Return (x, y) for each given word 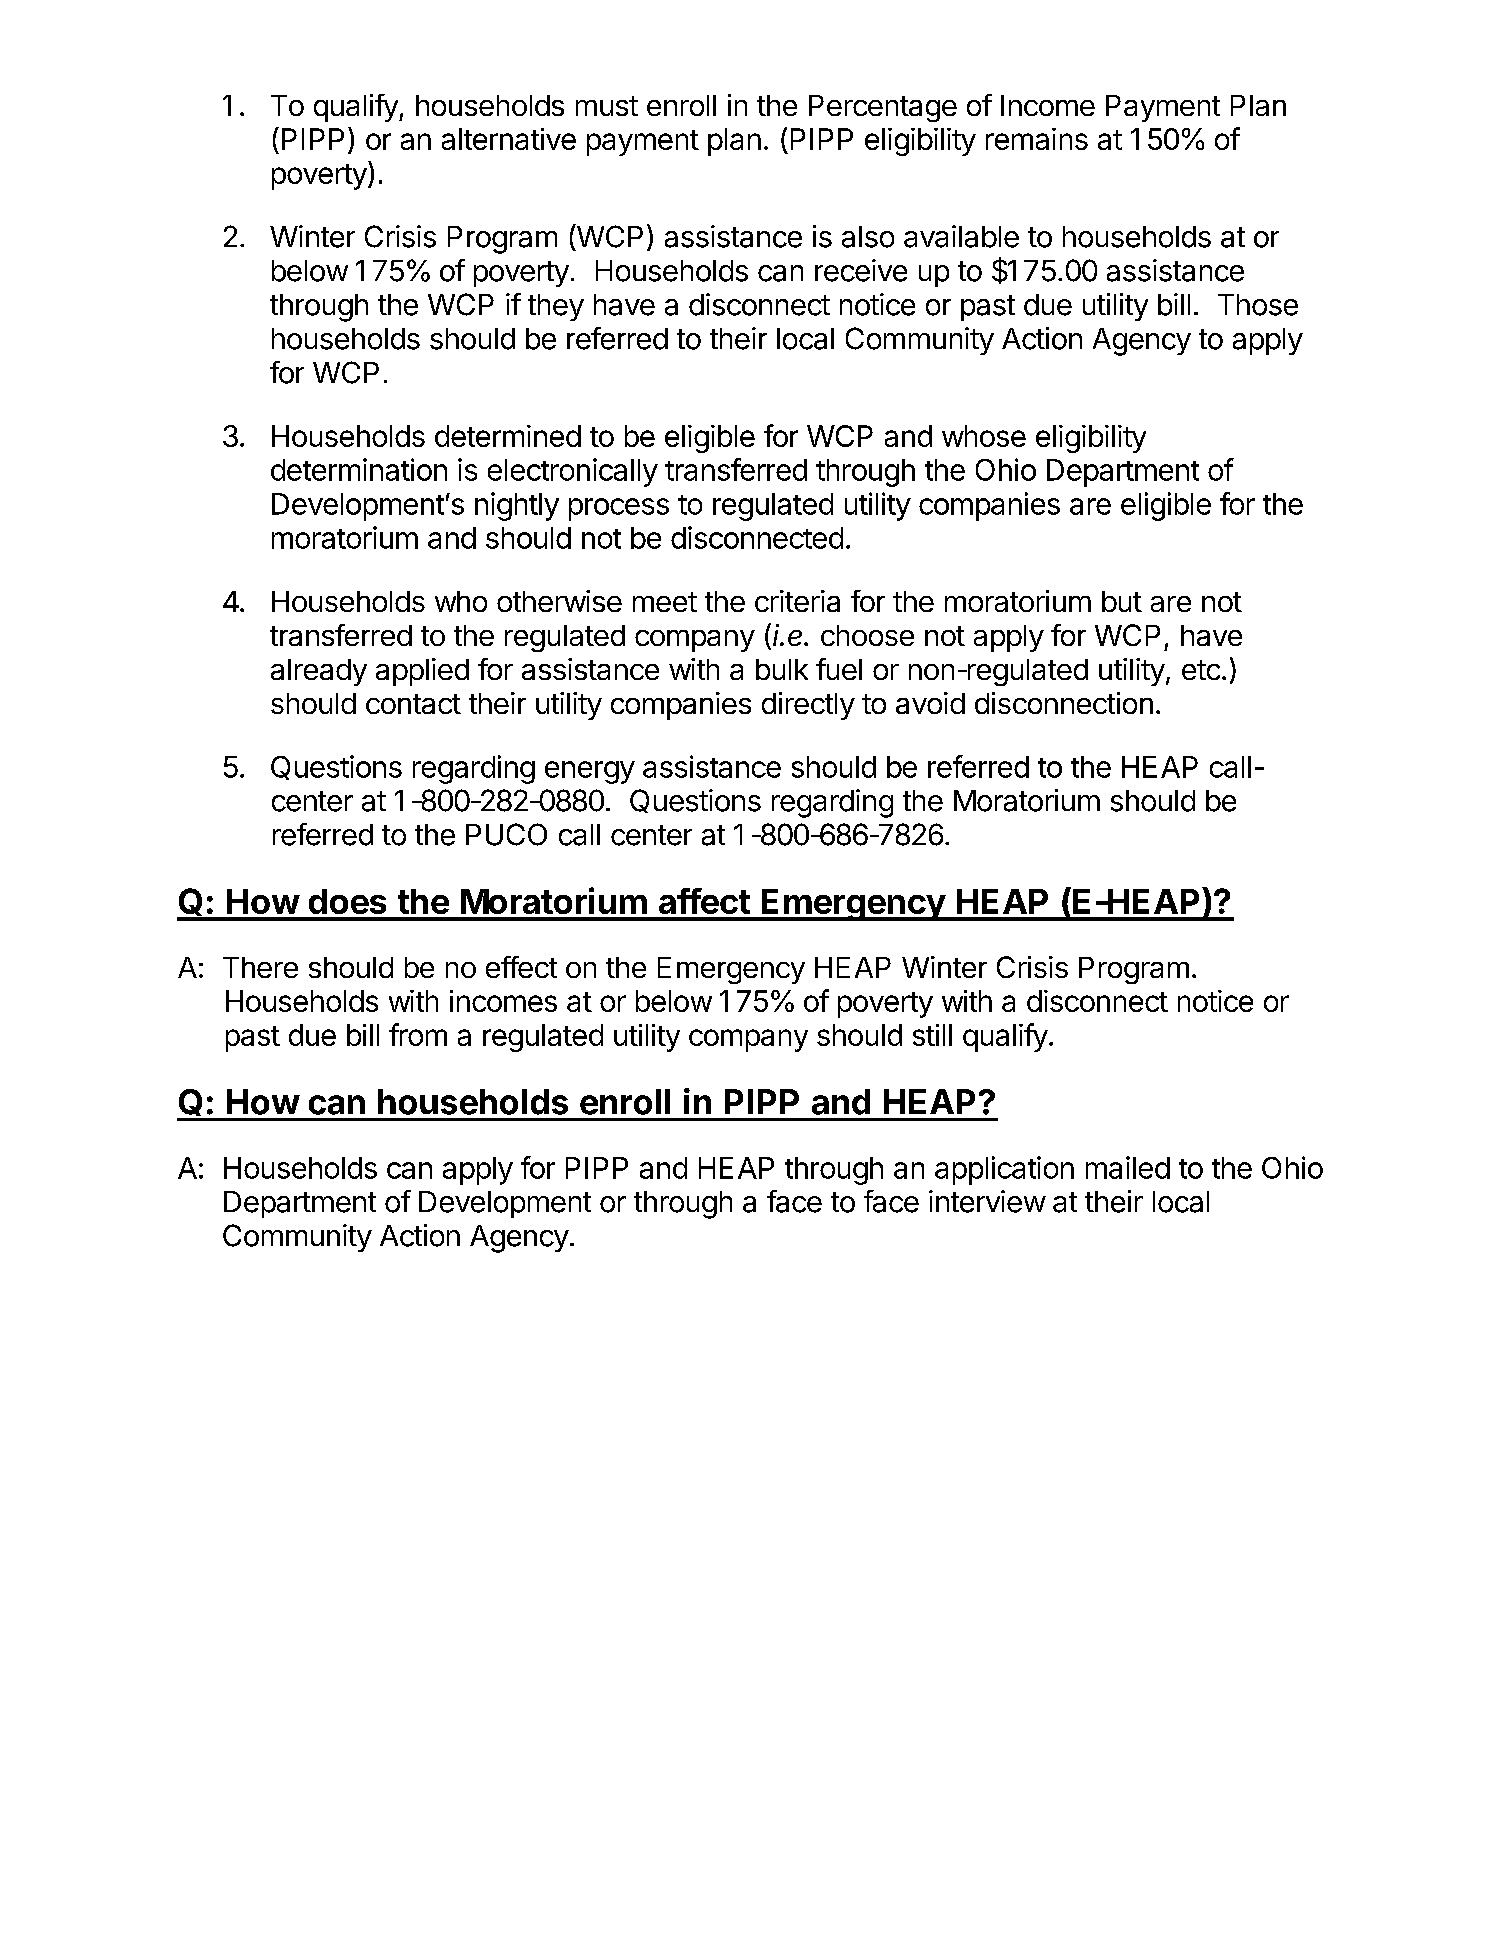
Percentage (883, 108)
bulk (782, 669)
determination (359, 469)
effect (521, 967)
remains (1037, 139)
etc (1201, 670)
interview (987, 1201)
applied (422, 672)
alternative (509, 139)
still (932, 1035)
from (418, 1034)
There (260, 967)
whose (984, 436)
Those (1258, 305)
